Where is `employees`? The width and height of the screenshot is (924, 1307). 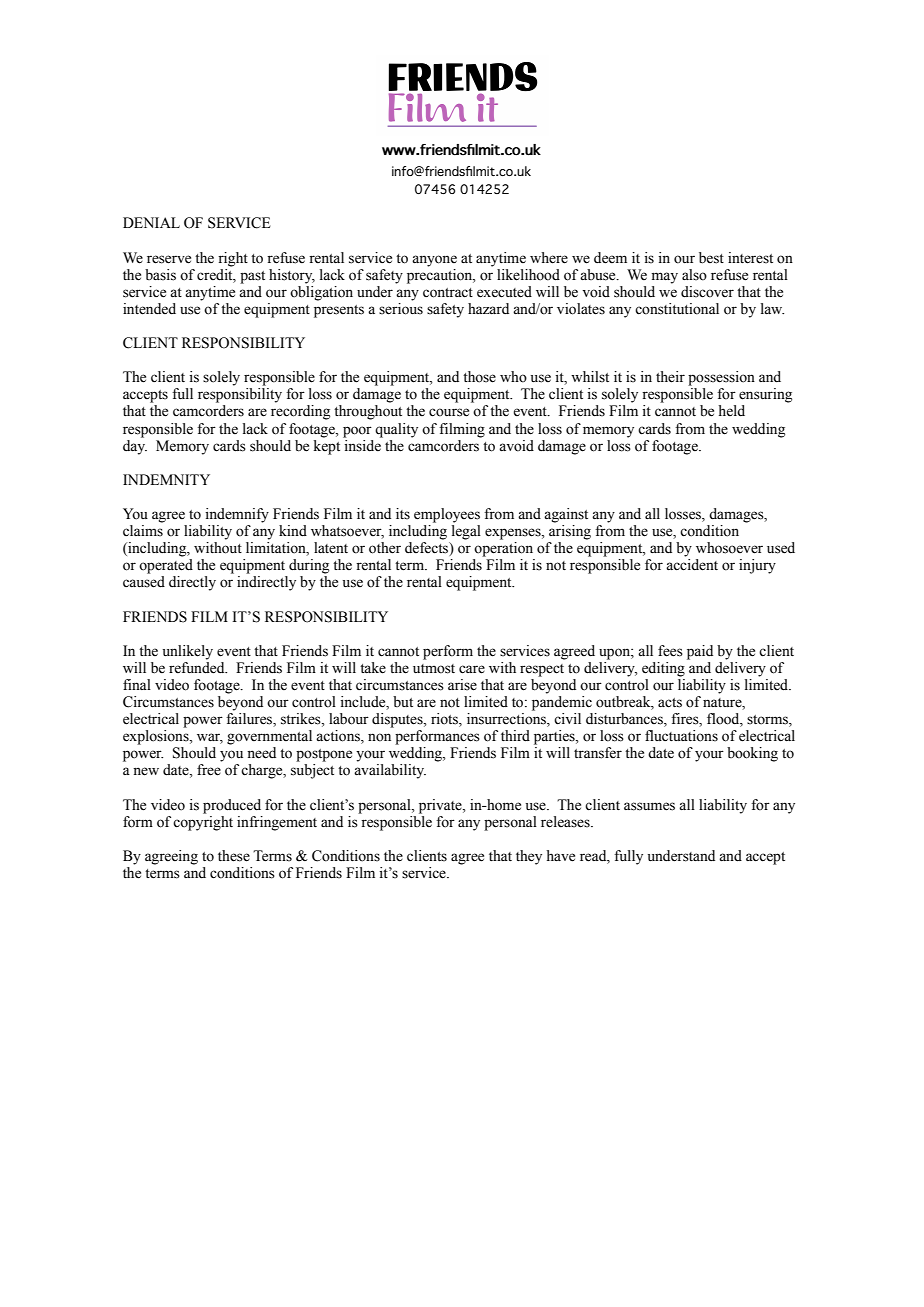
employees is located at coordinates (447, 515).
